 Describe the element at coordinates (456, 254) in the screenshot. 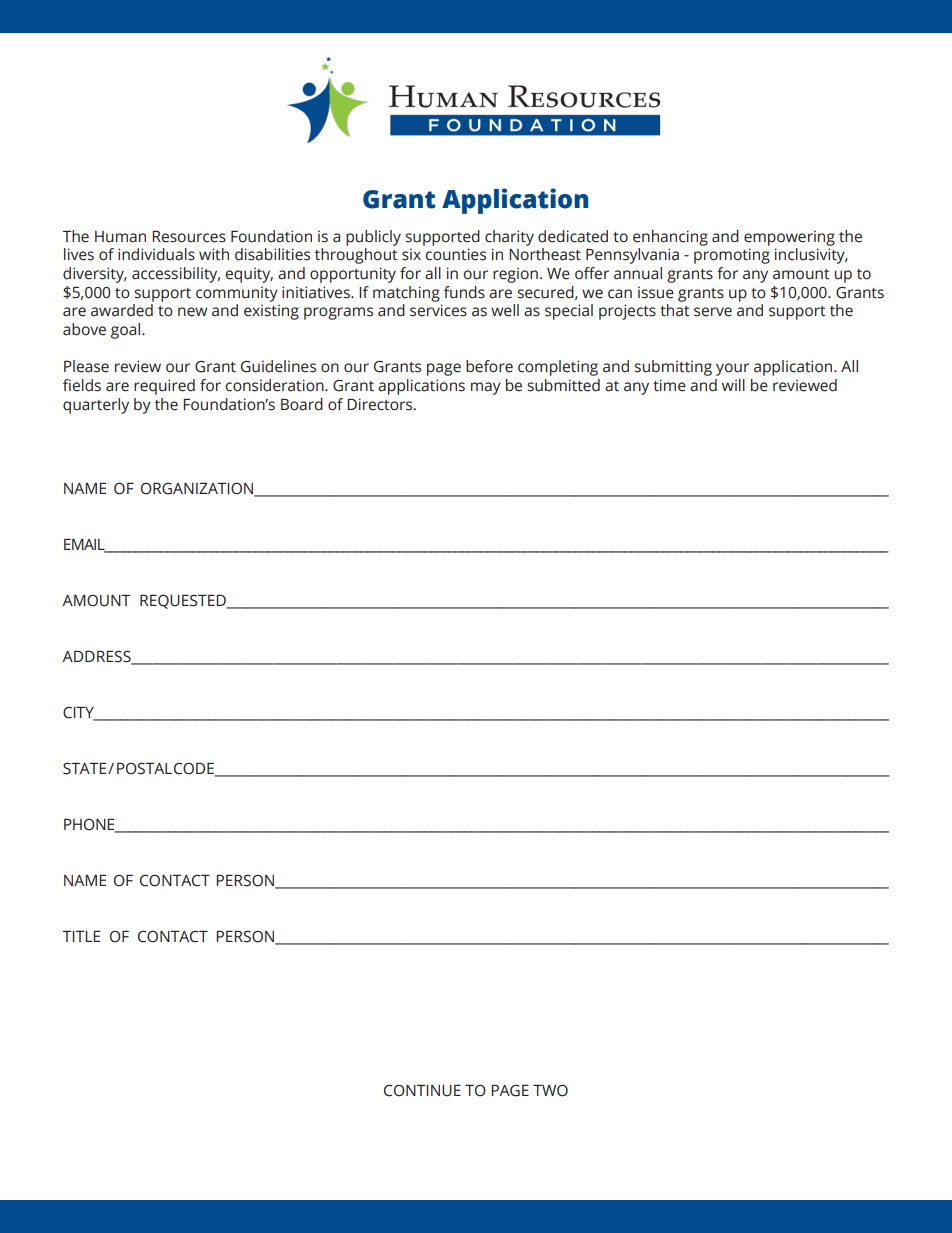

I see `counties` at that location.
